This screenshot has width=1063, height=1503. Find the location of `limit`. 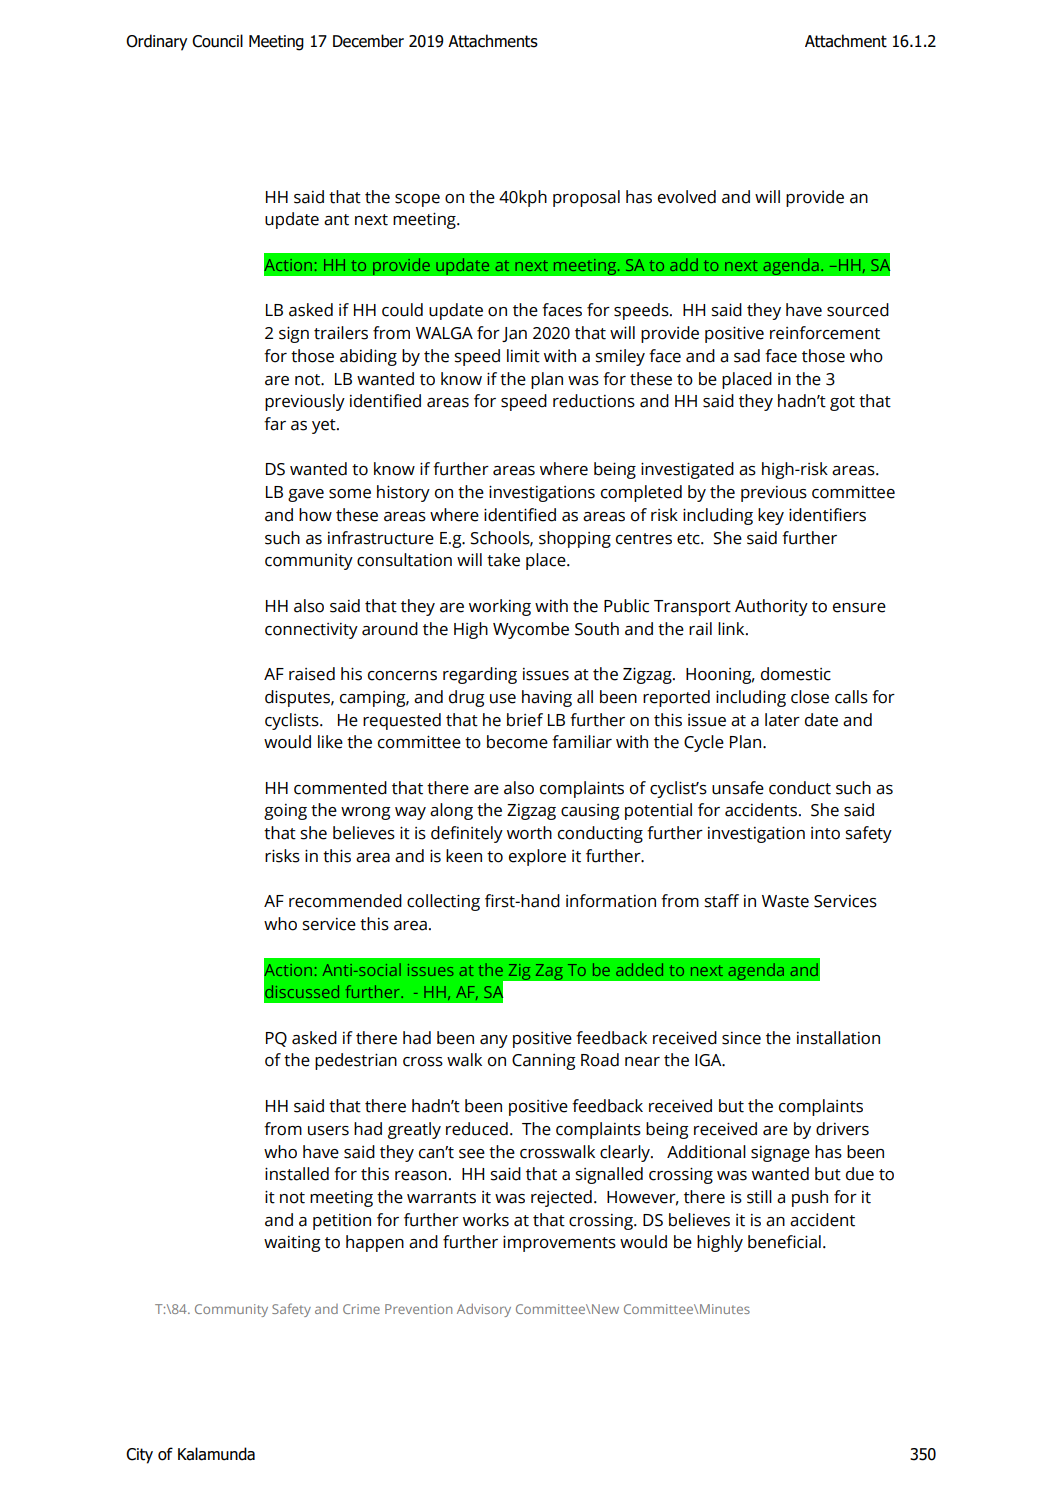

limit is located at coordinates (523, 356).
